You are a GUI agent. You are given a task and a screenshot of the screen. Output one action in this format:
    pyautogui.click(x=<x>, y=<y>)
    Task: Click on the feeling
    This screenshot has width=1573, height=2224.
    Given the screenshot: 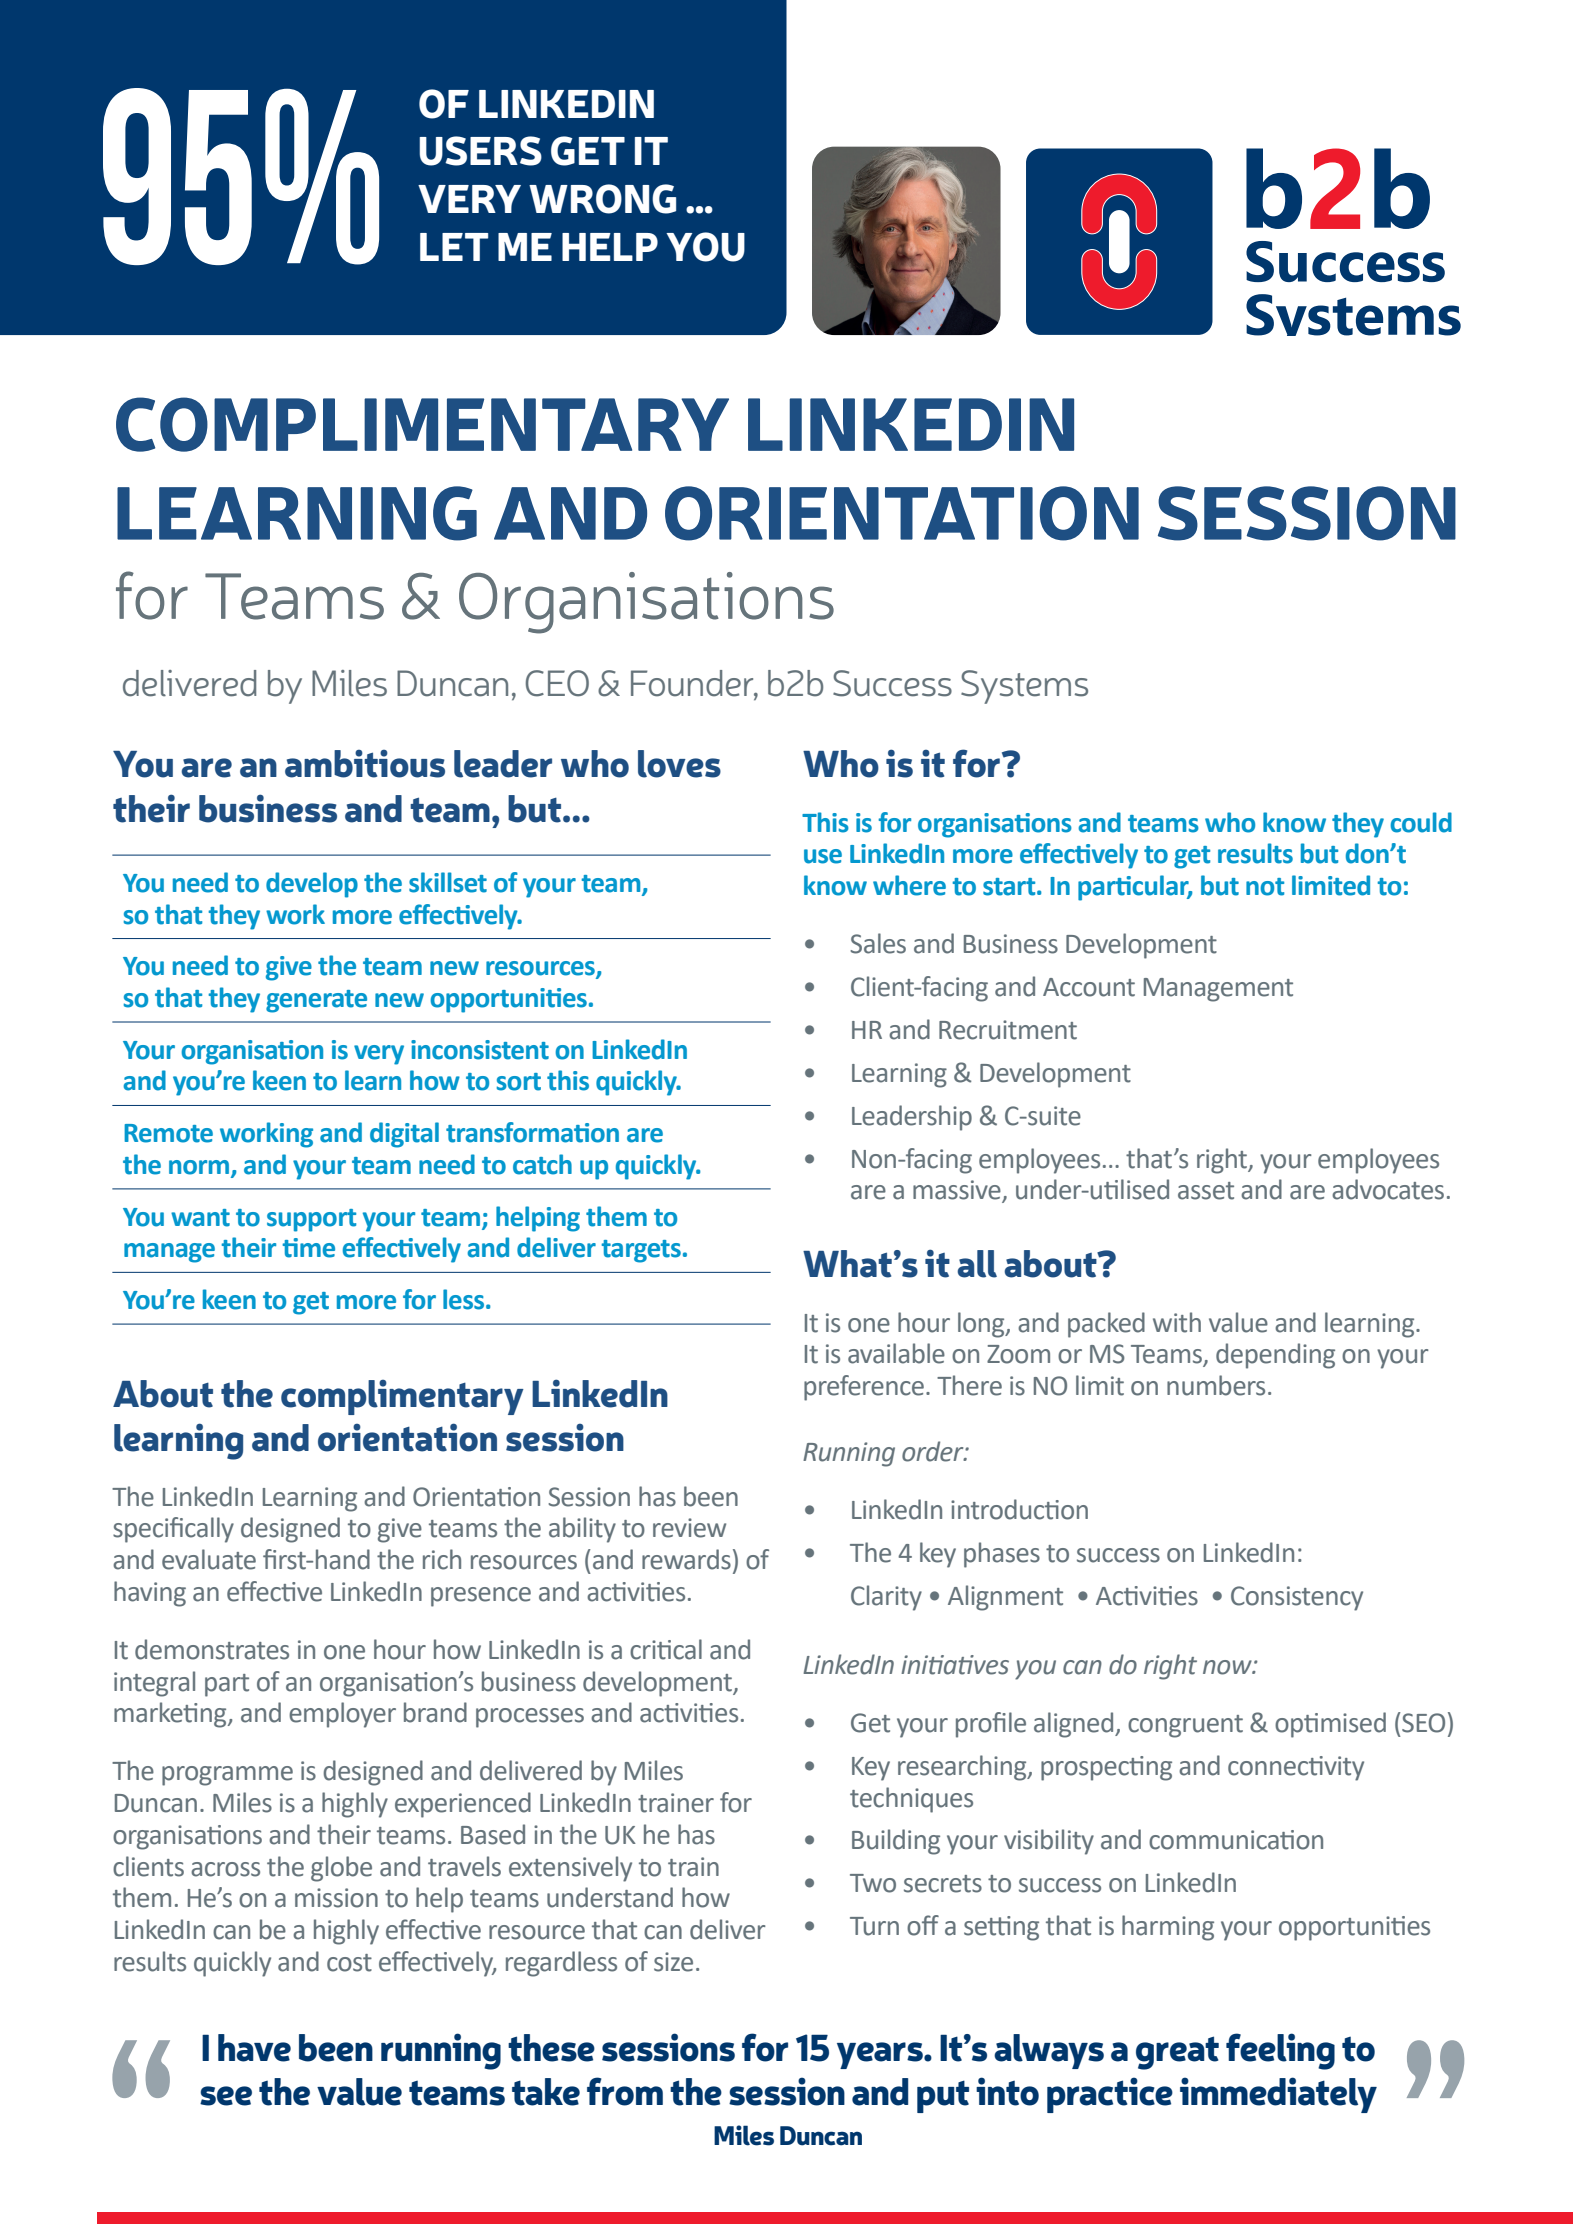 What is the action you would take?
    pyautogui.click(x=1280, y=2051)
